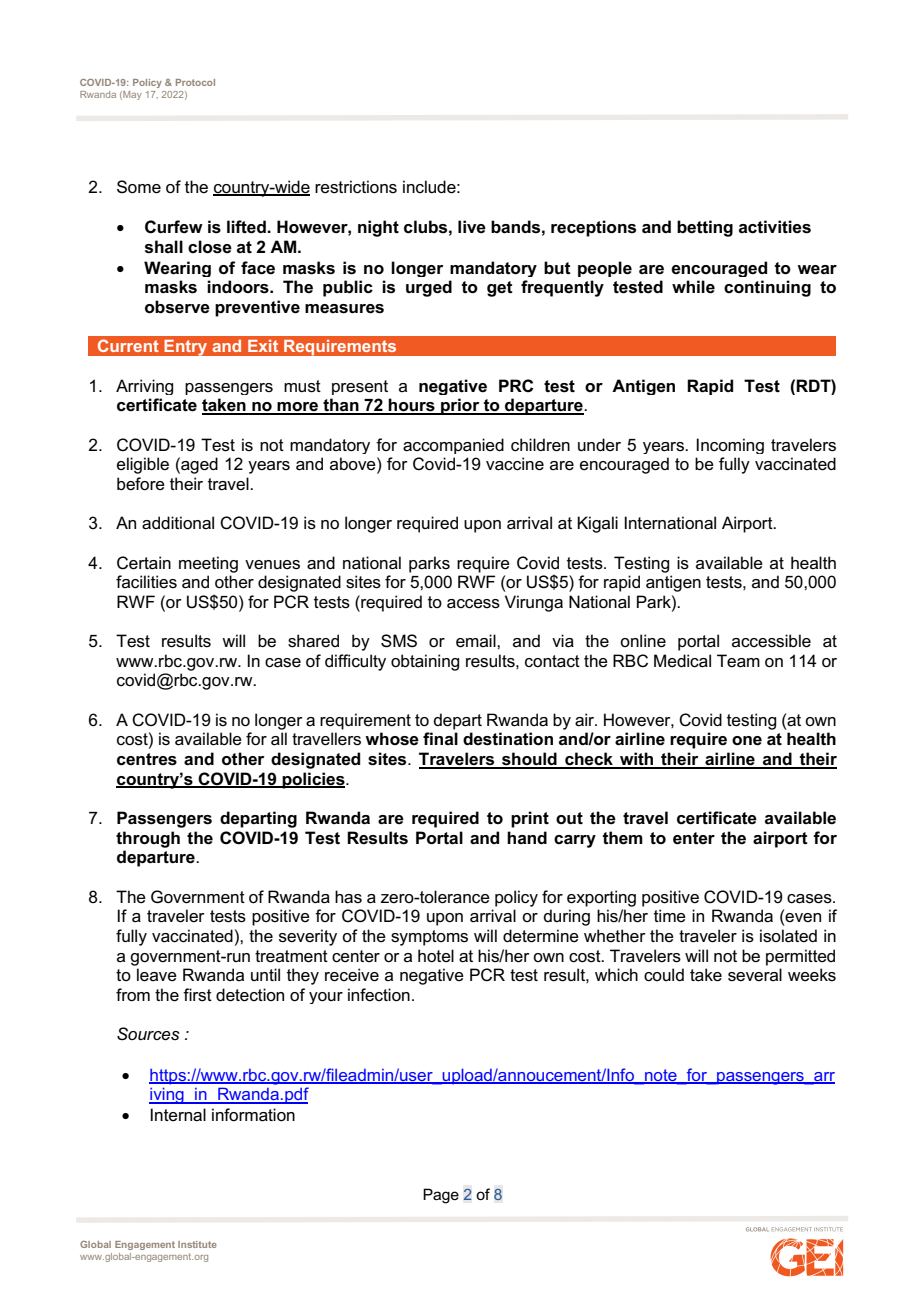 This screenshot has height=1308, width=924. Describe the element at coordinates (313, 641) in the screenshot. I see `shared` at that location.
